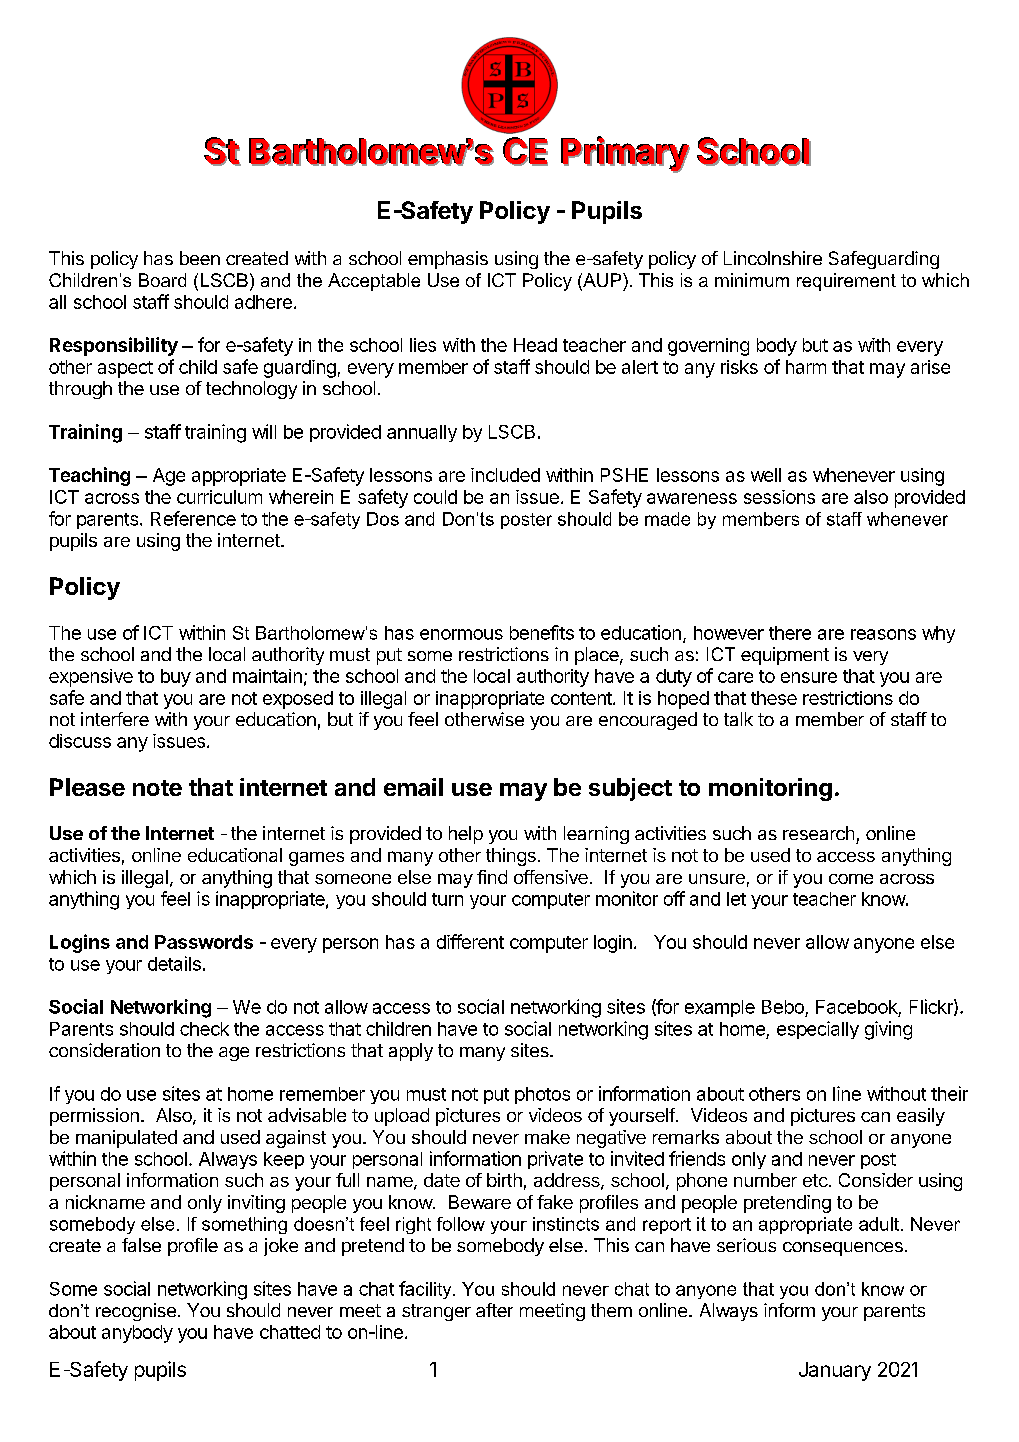 This screenshot has height=1442, width=1019. What do you see at coordinates (466, 835) in the screenshot?
I see `help` at bounding box center [466, 835].
